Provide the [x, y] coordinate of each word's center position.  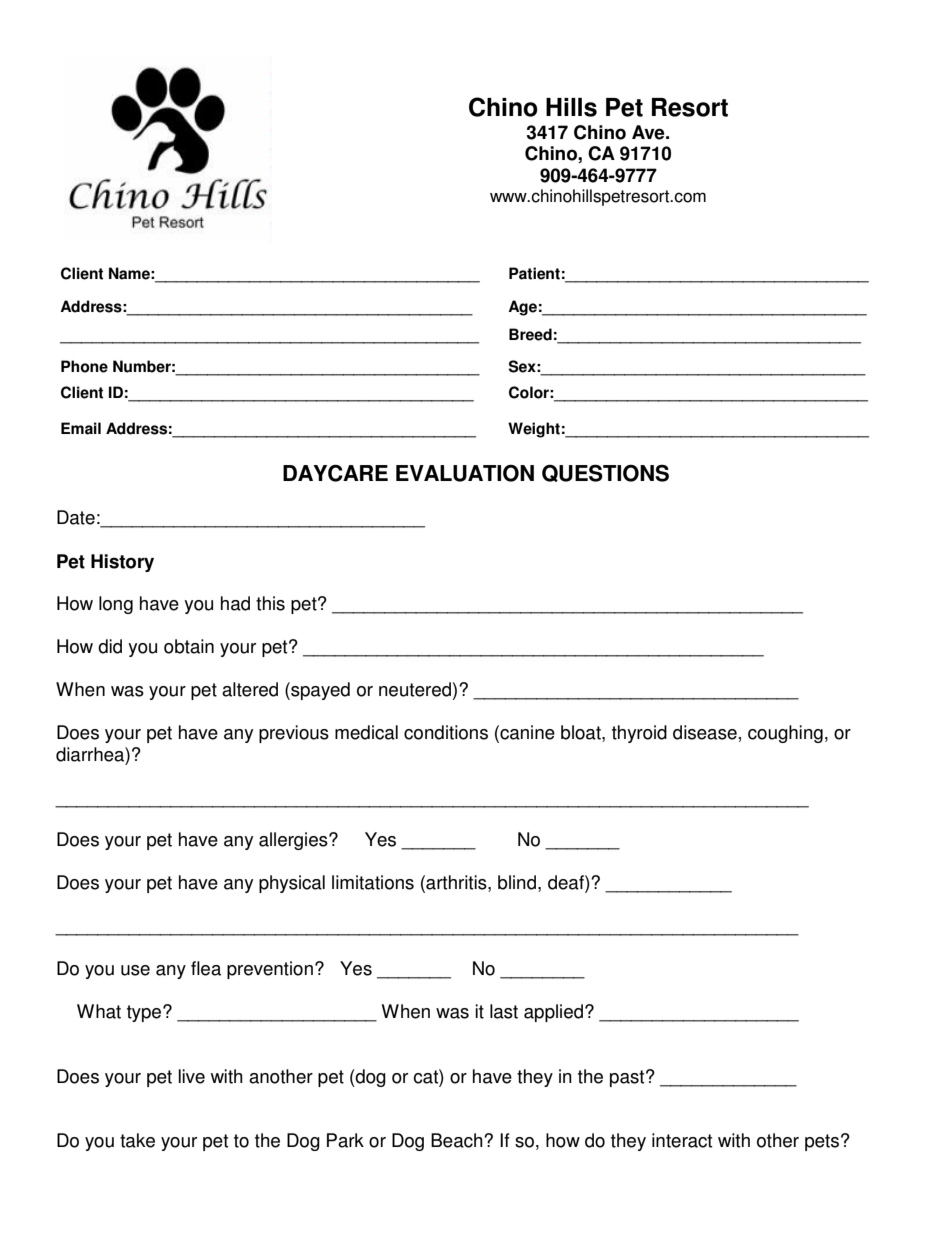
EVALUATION [465, 473]
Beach [458, 1140]
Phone [84, 366]
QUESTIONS [605, 473]
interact [682, 1140]
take [137, 1140]
